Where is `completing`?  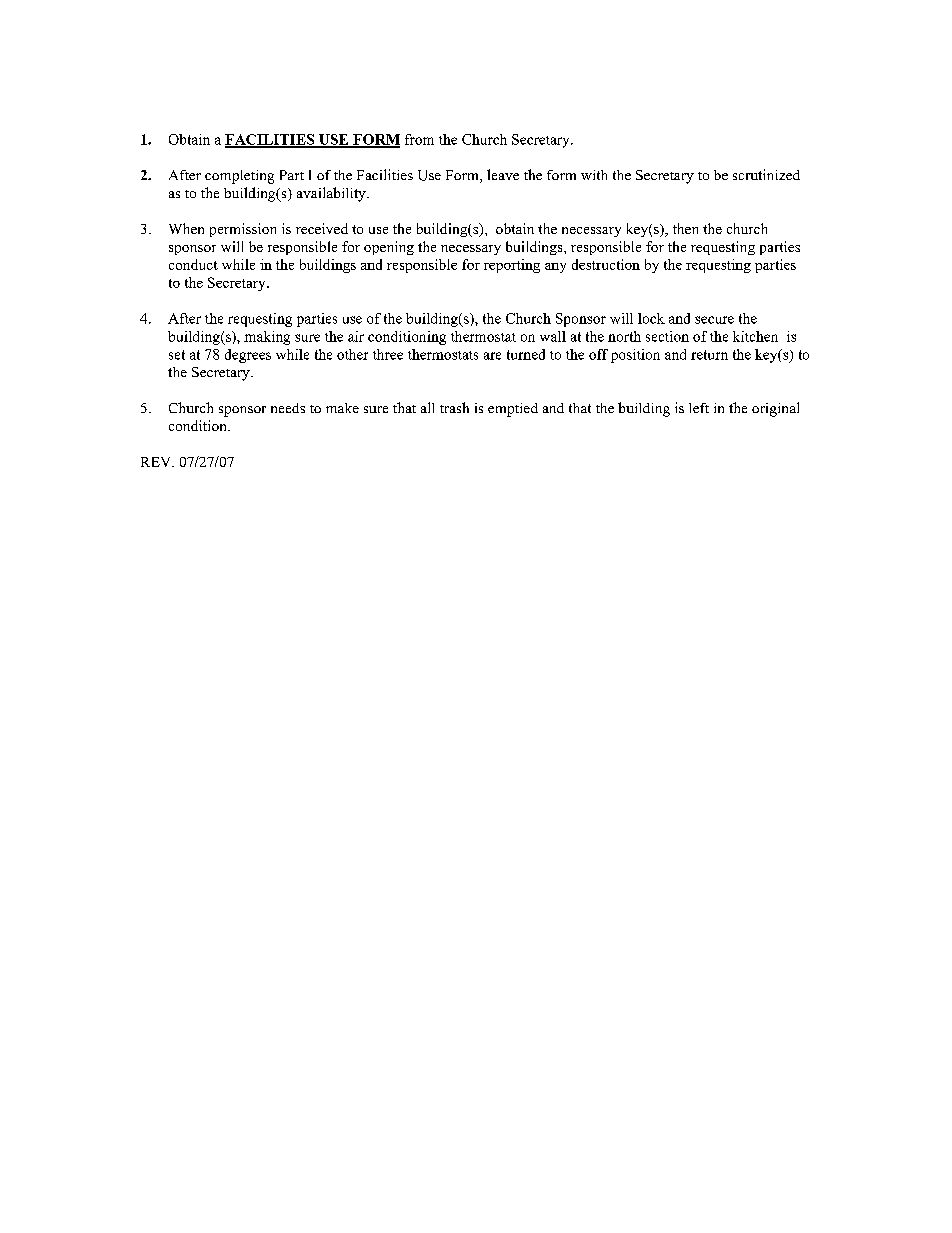
completing is located at coordinates (239, 177).
